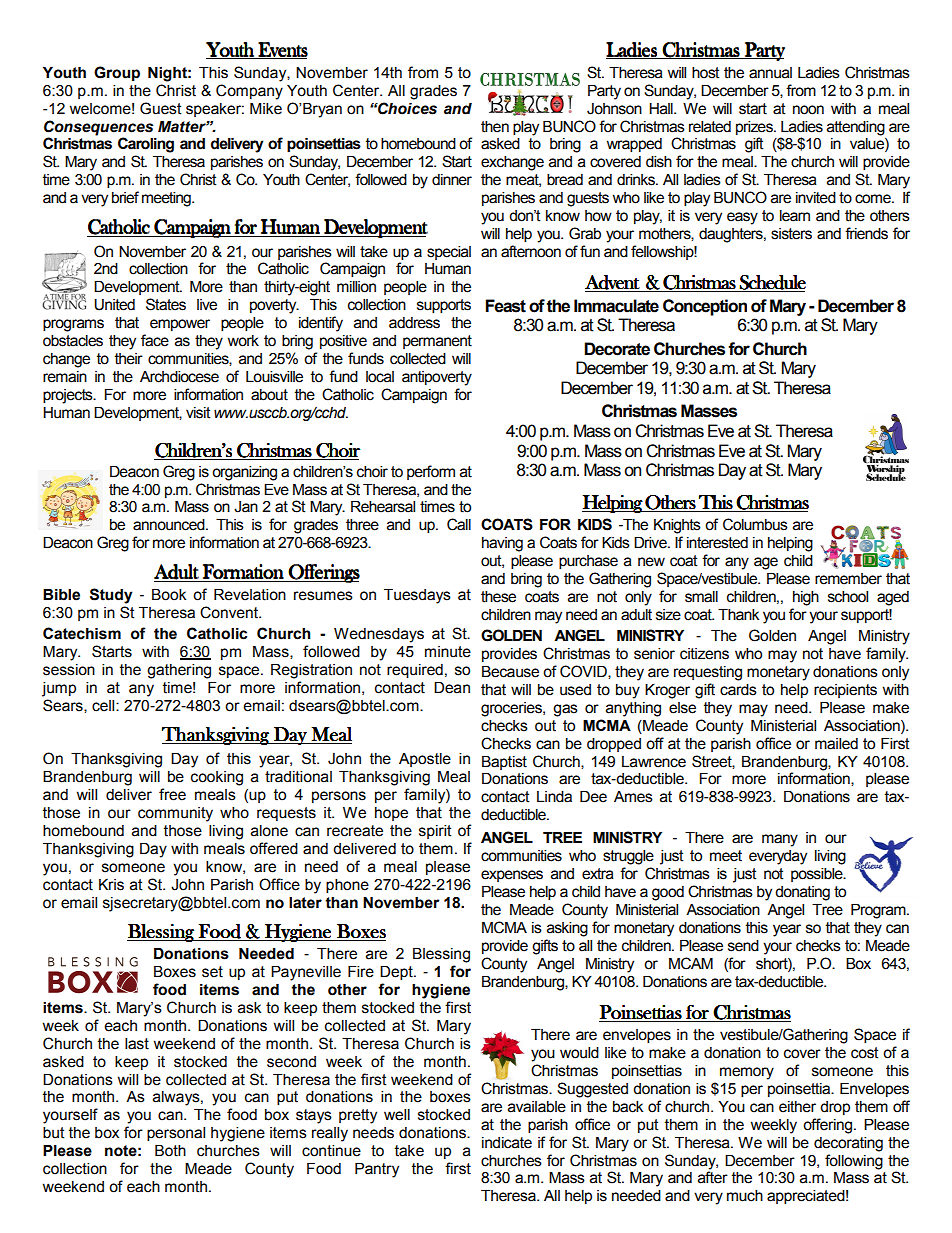  Describe the element at coordinates (448, 652) in the page. I see `minute` at that location.
